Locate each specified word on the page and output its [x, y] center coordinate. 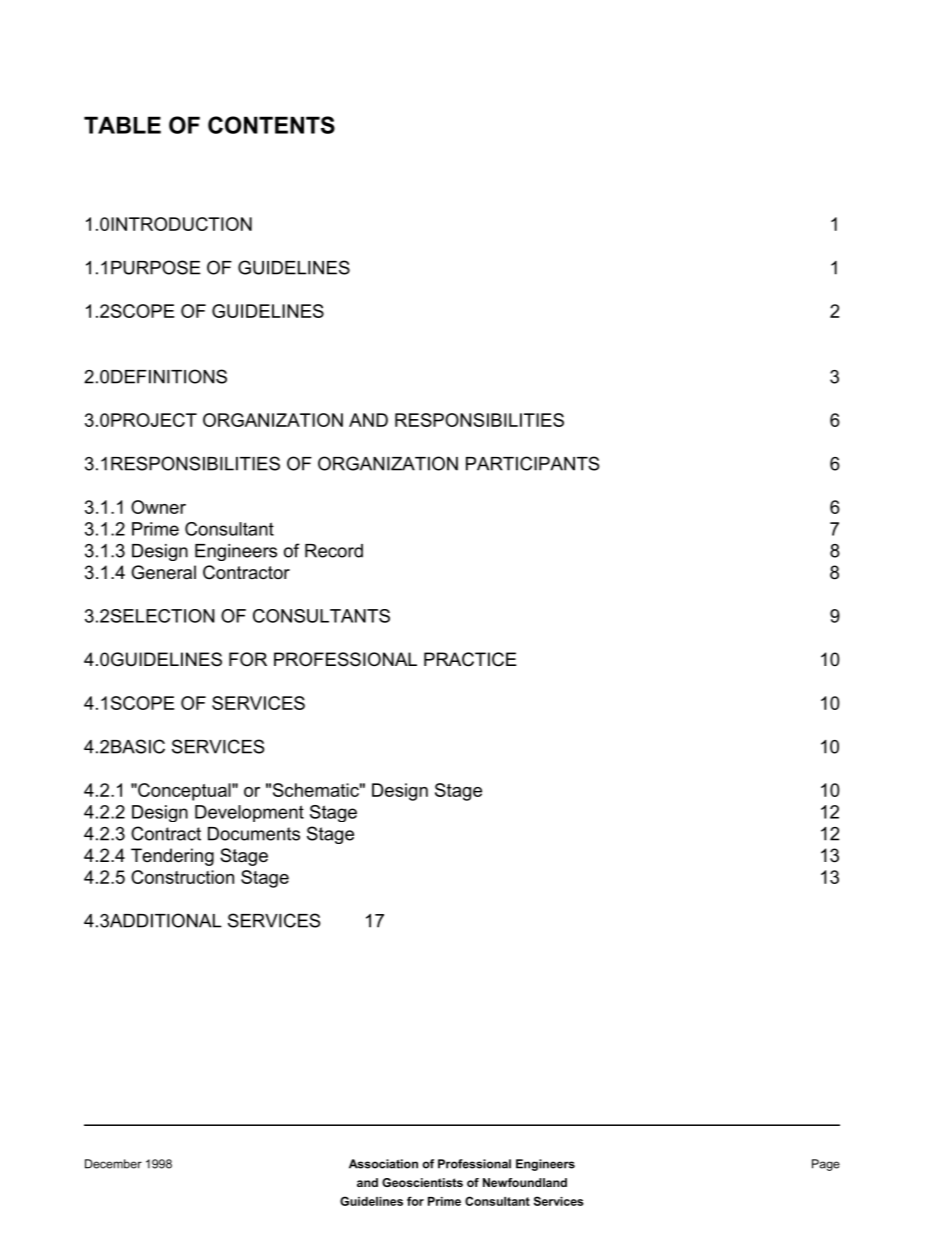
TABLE [122, 125]
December [113, 1164]
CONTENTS [271, 125]
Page [826, 1165]
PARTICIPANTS [533, 463]
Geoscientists [422, 1182]
